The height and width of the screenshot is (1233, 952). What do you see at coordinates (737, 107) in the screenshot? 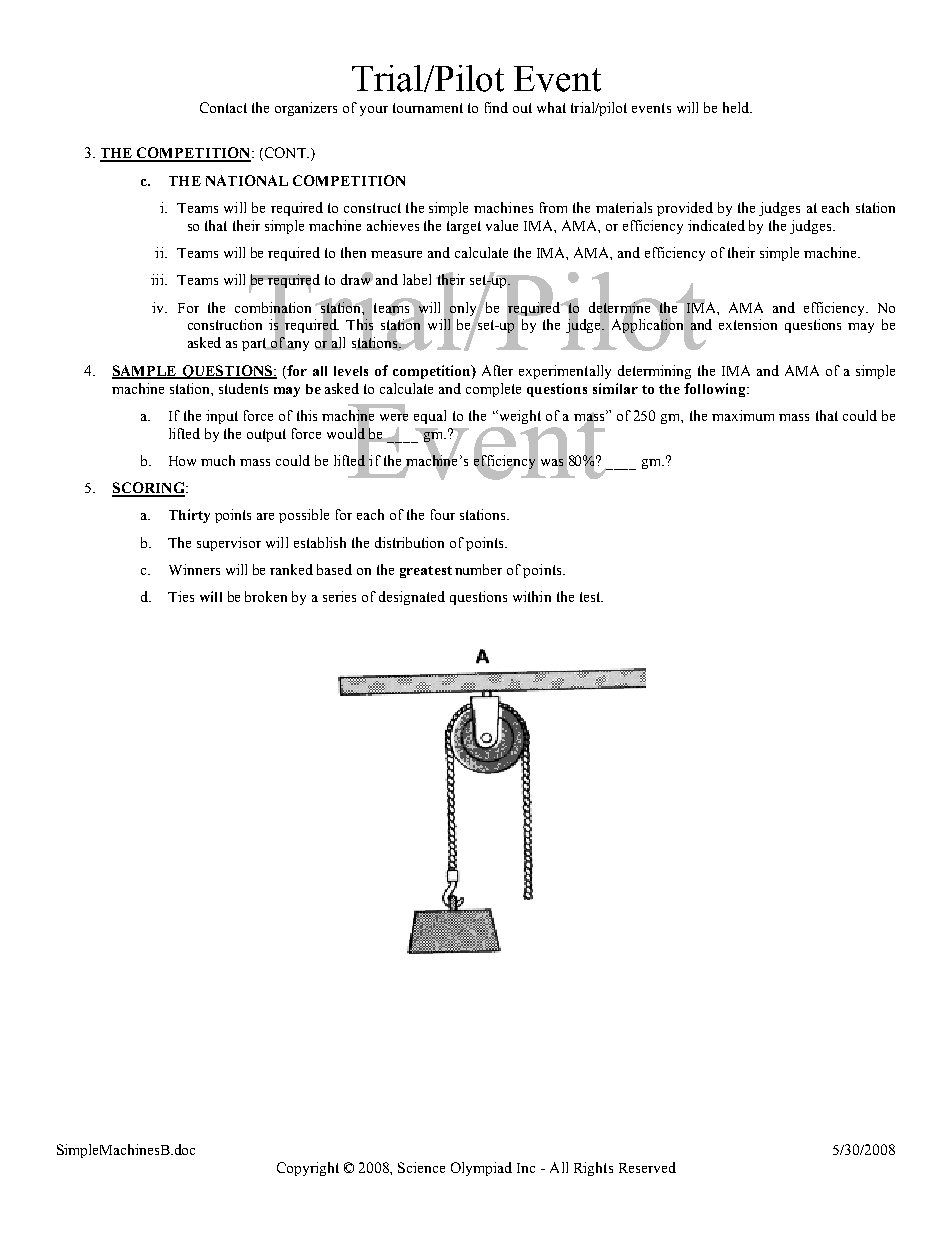
I see `held` at bounding box center [737, 107].
